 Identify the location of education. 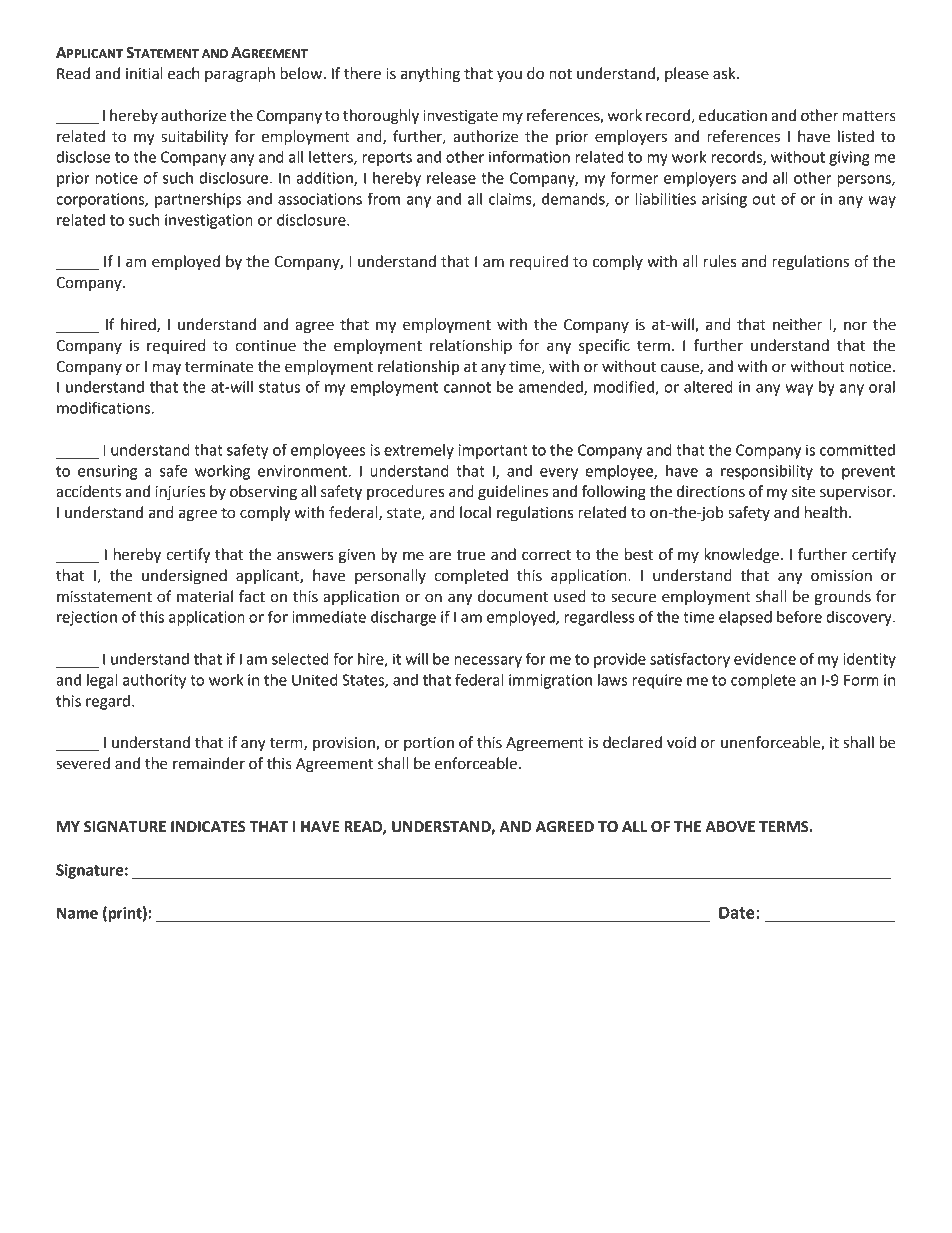
(733, 115).
